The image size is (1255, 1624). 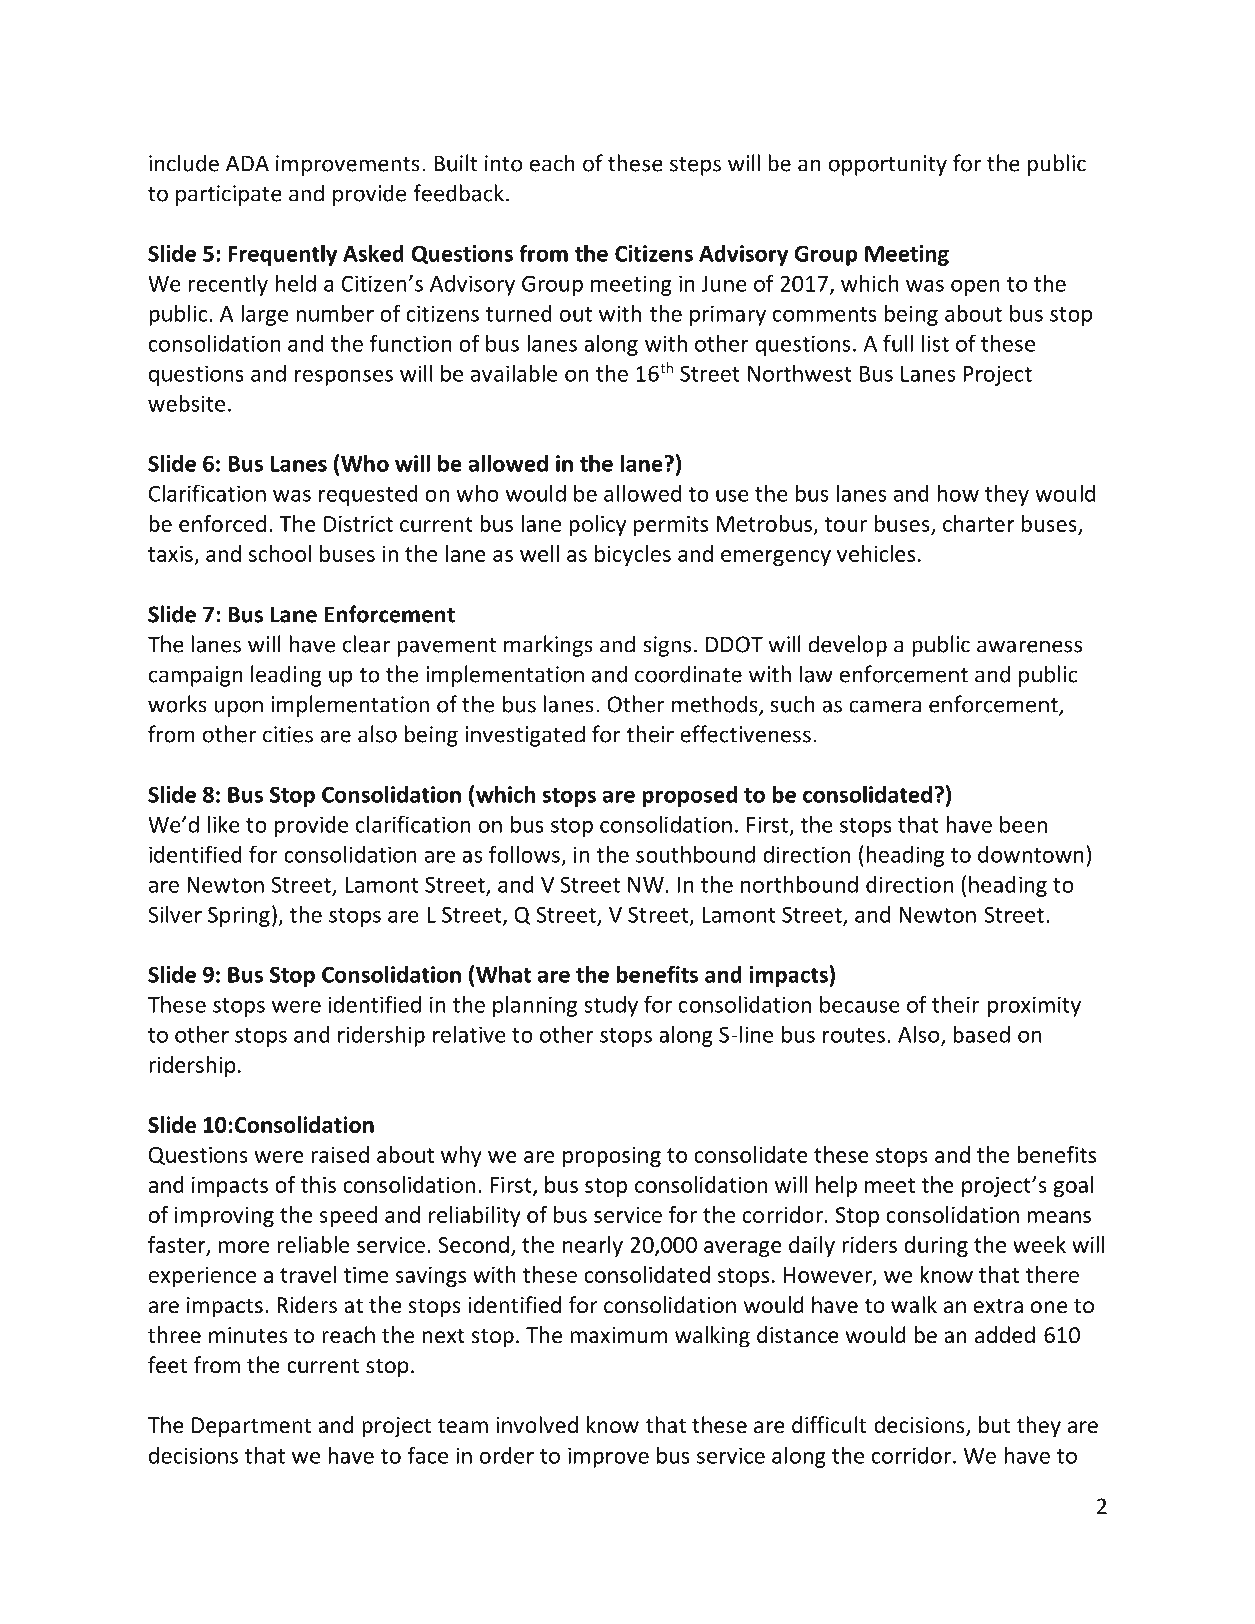 What do you see at coordinates (689, 796) in the screenshot?
I see `proposed` at bounding box center [689, 796].
